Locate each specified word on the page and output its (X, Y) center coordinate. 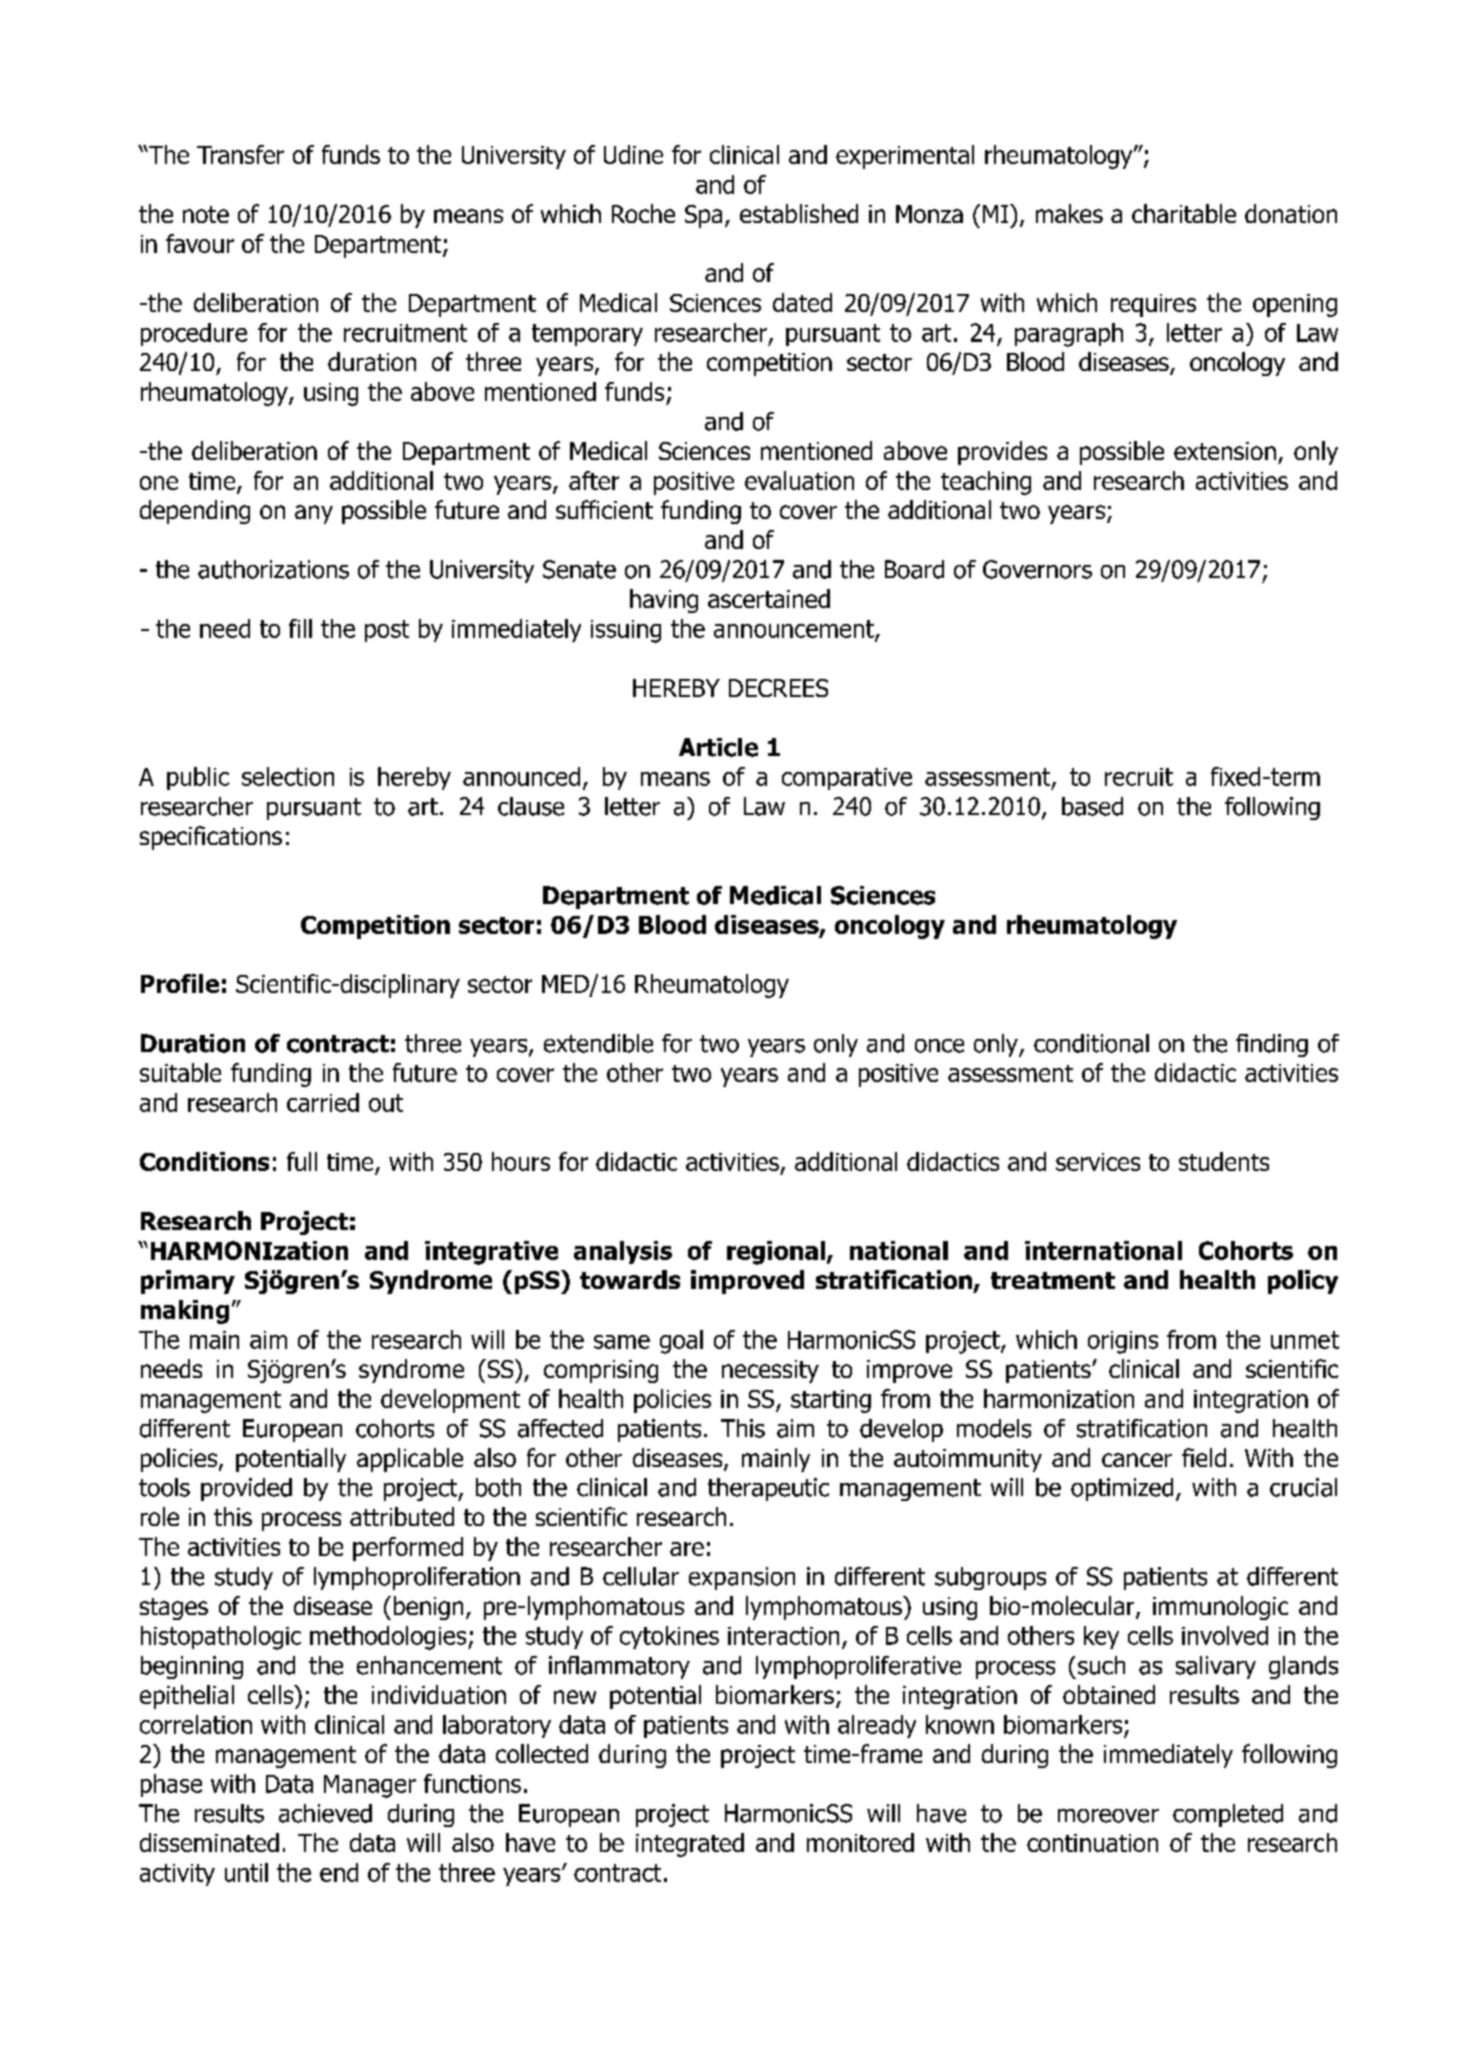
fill (300, 628)
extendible (598, 1043)
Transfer (240, 154)
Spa (703, 216)
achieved (325, 1813)
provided (246, 1489)
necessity (770, 1371)
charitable (1184, 213)
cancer (1137, 1460)
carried (323, 1102)
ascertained (769, 598)
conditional (1091, 1043)
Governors (1037, 569)
